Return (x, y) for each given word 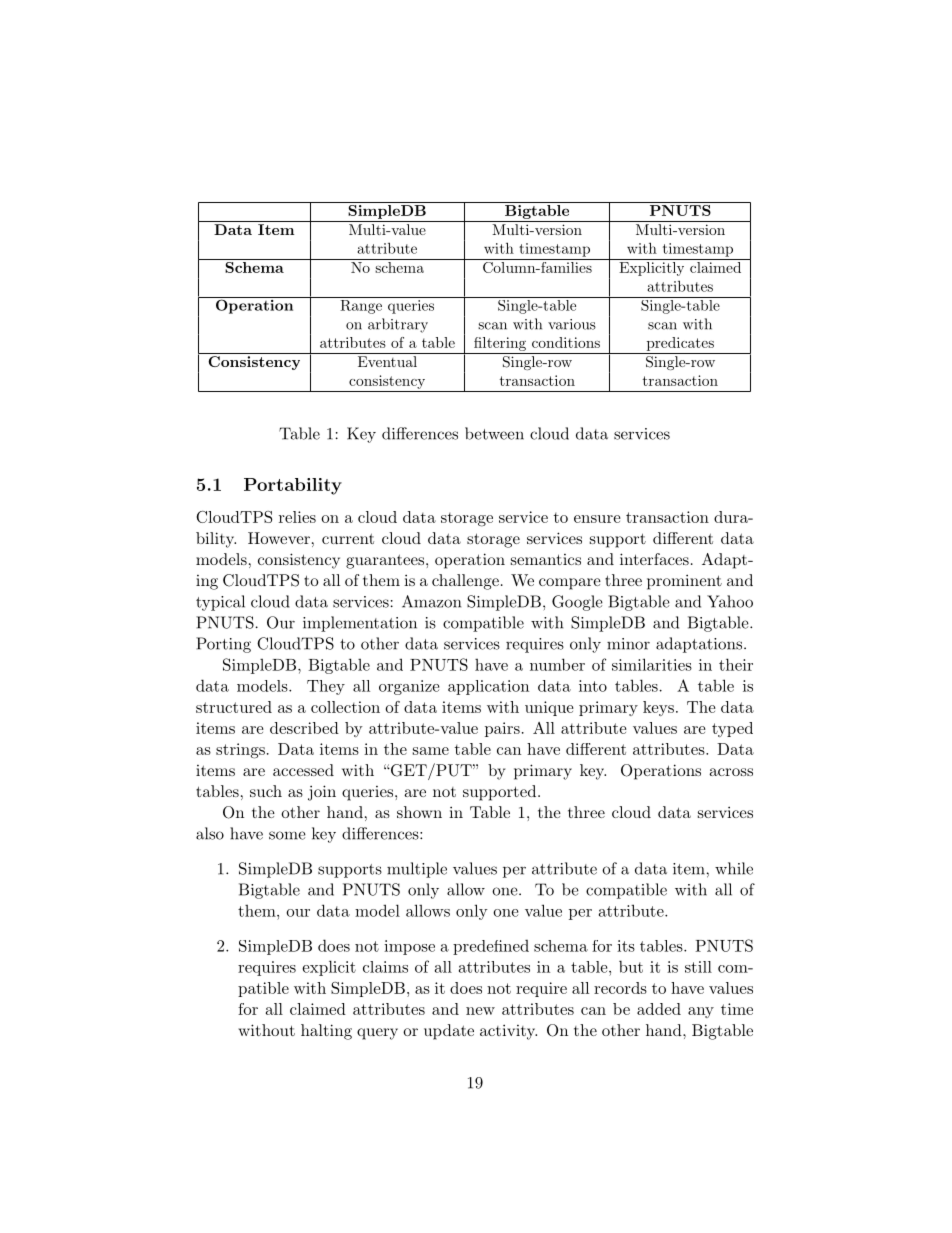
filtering (500, 344)
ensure (597, 519)
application (488, 687)
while (734, 868)
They (326, 687)
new (480, 1011)
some (287, 835)
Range (361, 307)
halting (326, 1032)
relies (297, 517)
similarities (652, 664)
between (494, 433)
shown (419, 812)
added (659, 1009)
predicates (680, 344)
